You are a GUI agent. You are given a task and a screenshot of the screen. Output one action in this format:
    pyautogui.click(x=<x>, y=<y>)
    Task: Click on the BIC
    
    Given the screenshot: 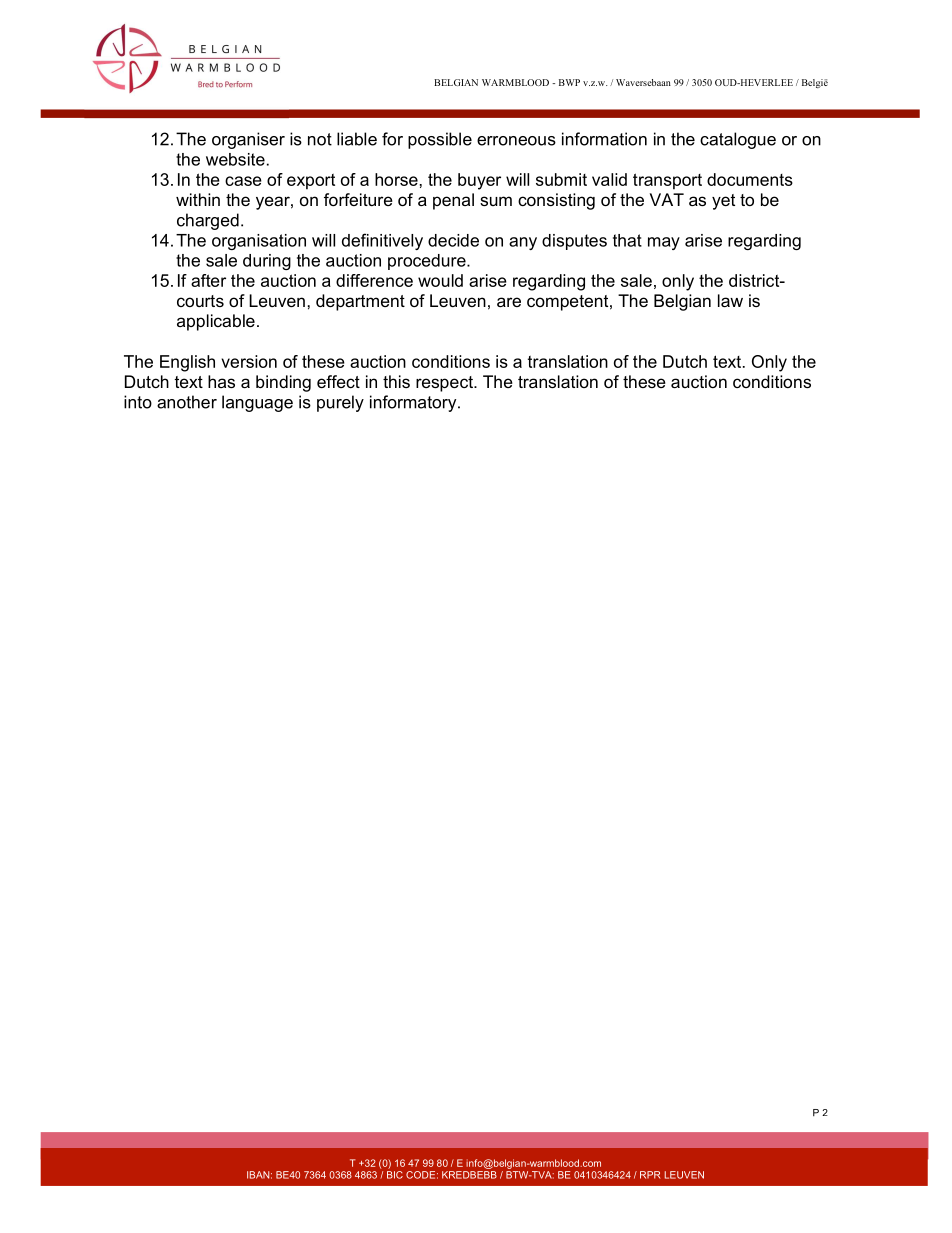 What is the action you would take?
    pyautogui.click(x=395, y=1173)
